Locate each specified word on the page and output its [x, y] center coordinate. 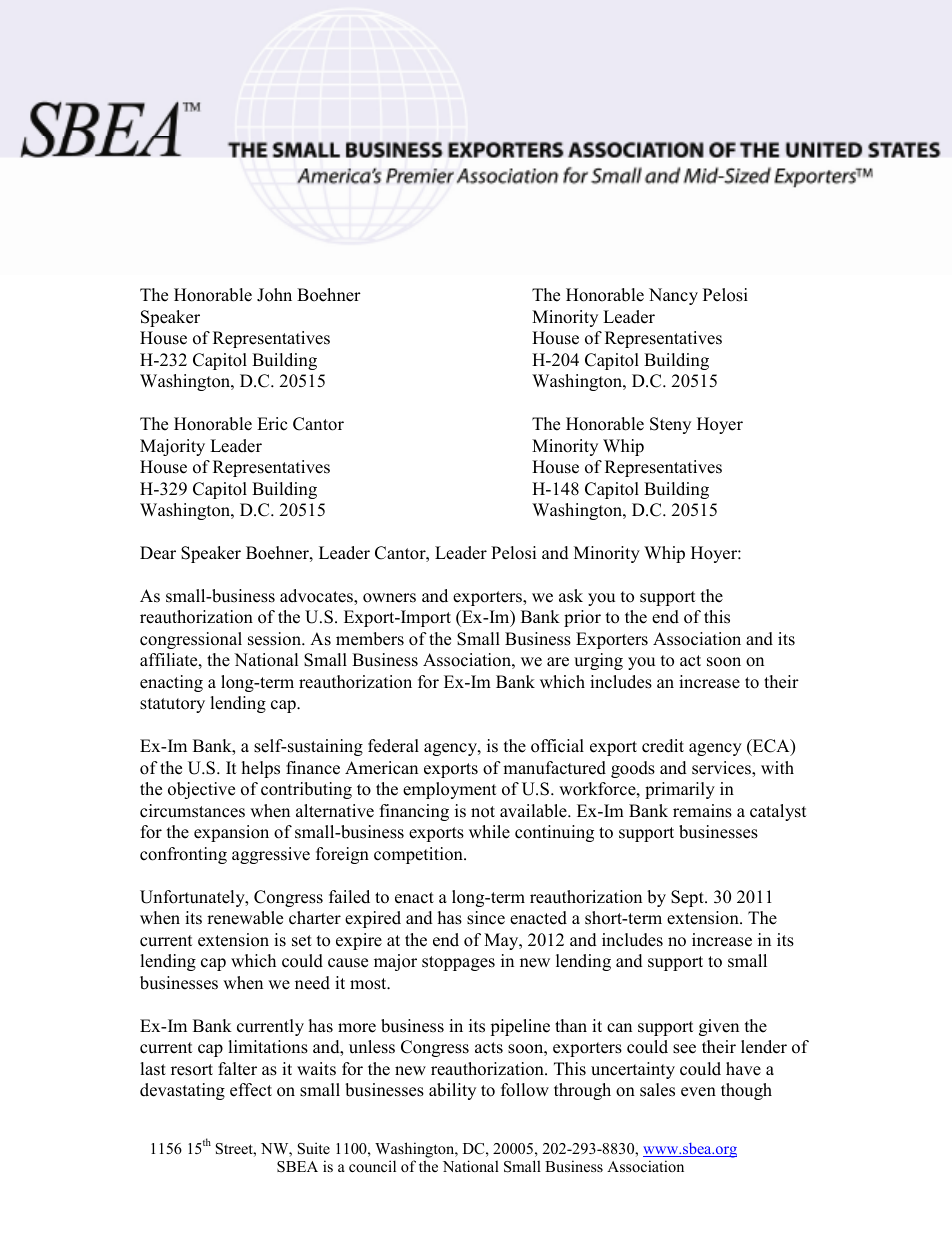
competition [419, 855]
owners [389, 598]
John [274, 295]
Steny [670, 425]
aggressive [271, 855]
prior [582, 618]
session [275, 639]
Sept [688, 898]
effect [251, 1090]
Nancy [673, 296]
